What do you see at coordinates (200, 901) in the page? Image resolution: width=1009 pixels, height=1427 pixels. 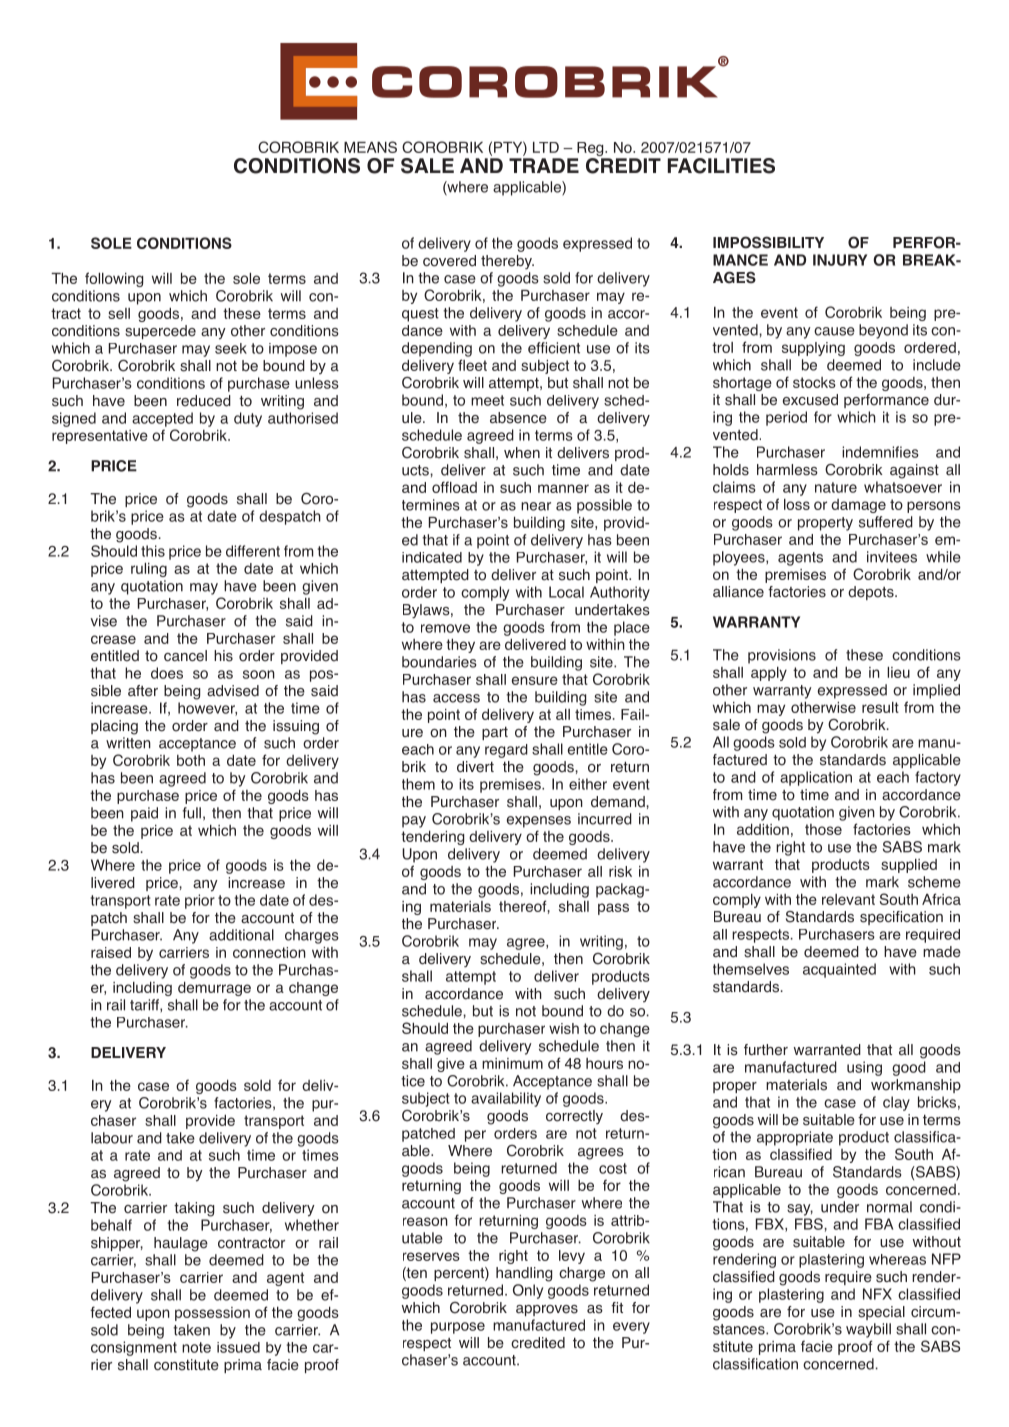 I see `prior` at bounding box center [200, 901].
